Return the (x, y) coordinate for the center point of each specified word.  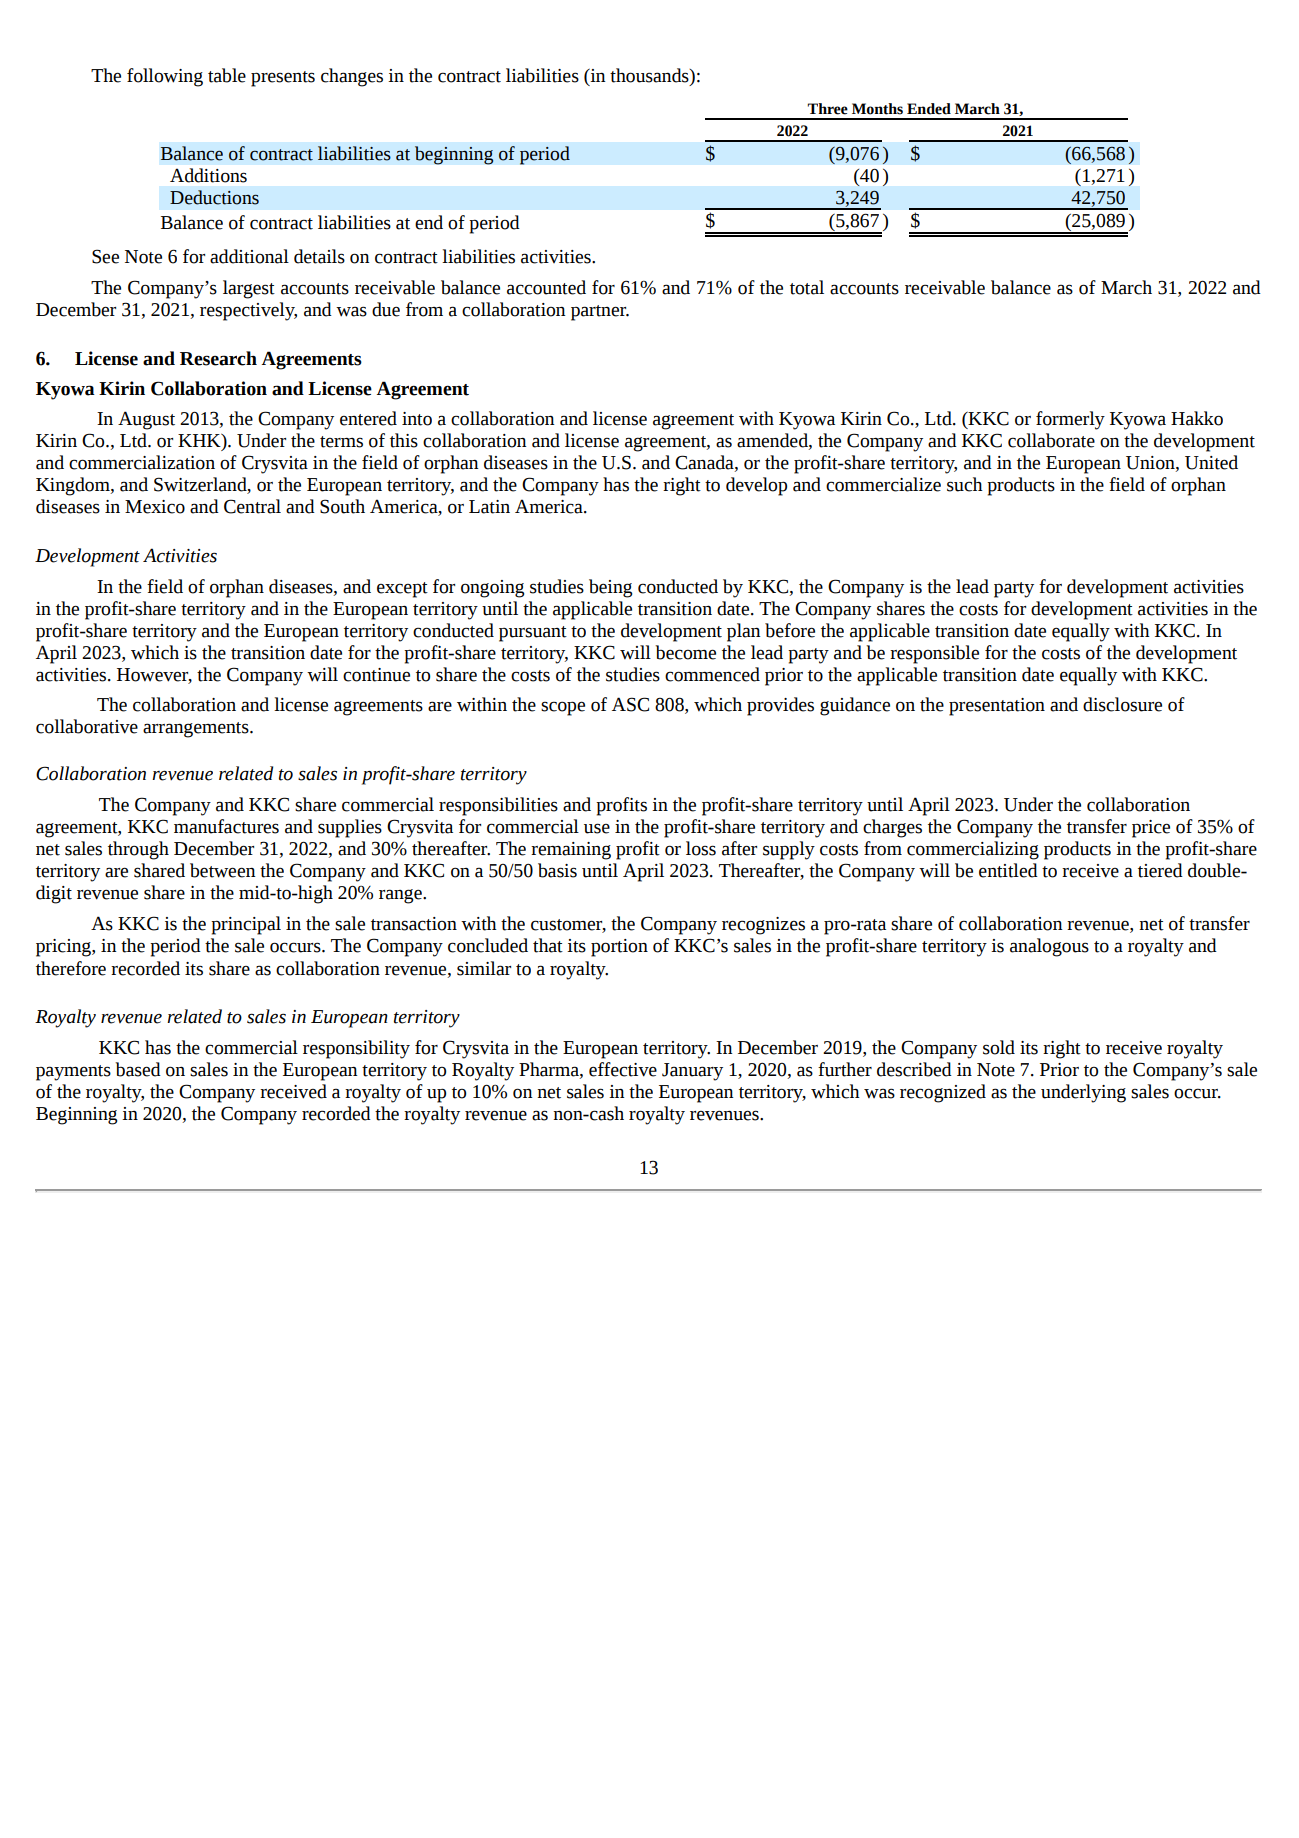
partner (600, 313)
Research (218, 358)
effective (623, 1069)
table (227, 75)
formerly (1070, 420)
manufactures (226, 826)
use (597, 828)
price (1151, 829)
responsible (934, 654)
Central (252, 506)
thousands (650, 75)
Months (877, 109)
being (610, 588)
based (138, 1069)
